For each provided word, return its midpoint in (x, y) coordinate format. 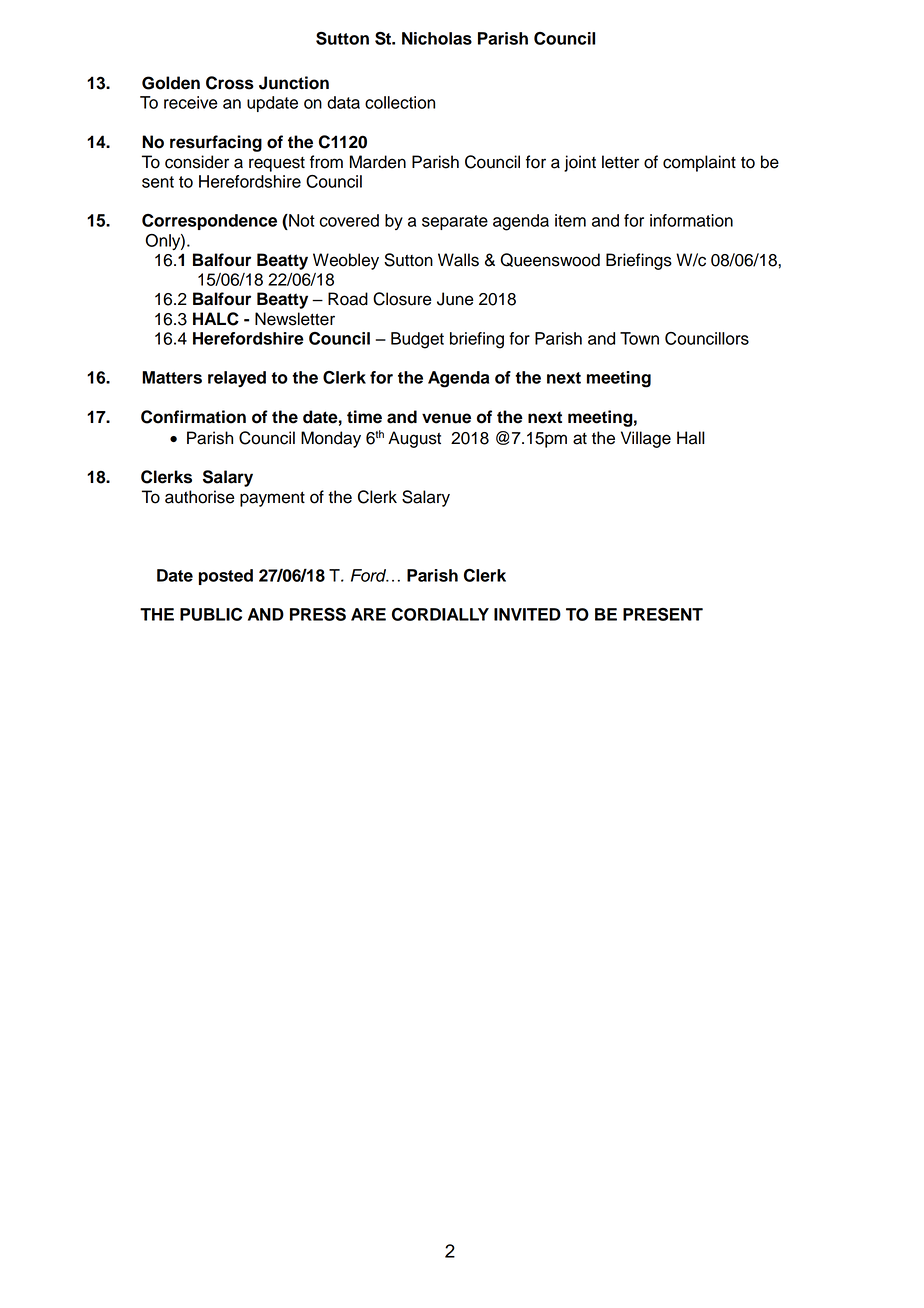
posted (226, 577)
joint (580, 163)
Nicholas (437, 38)
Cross (230, 83)
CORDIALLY (440, 614)
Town (639, 338)
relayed (237, 379)
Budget (417, 340)
